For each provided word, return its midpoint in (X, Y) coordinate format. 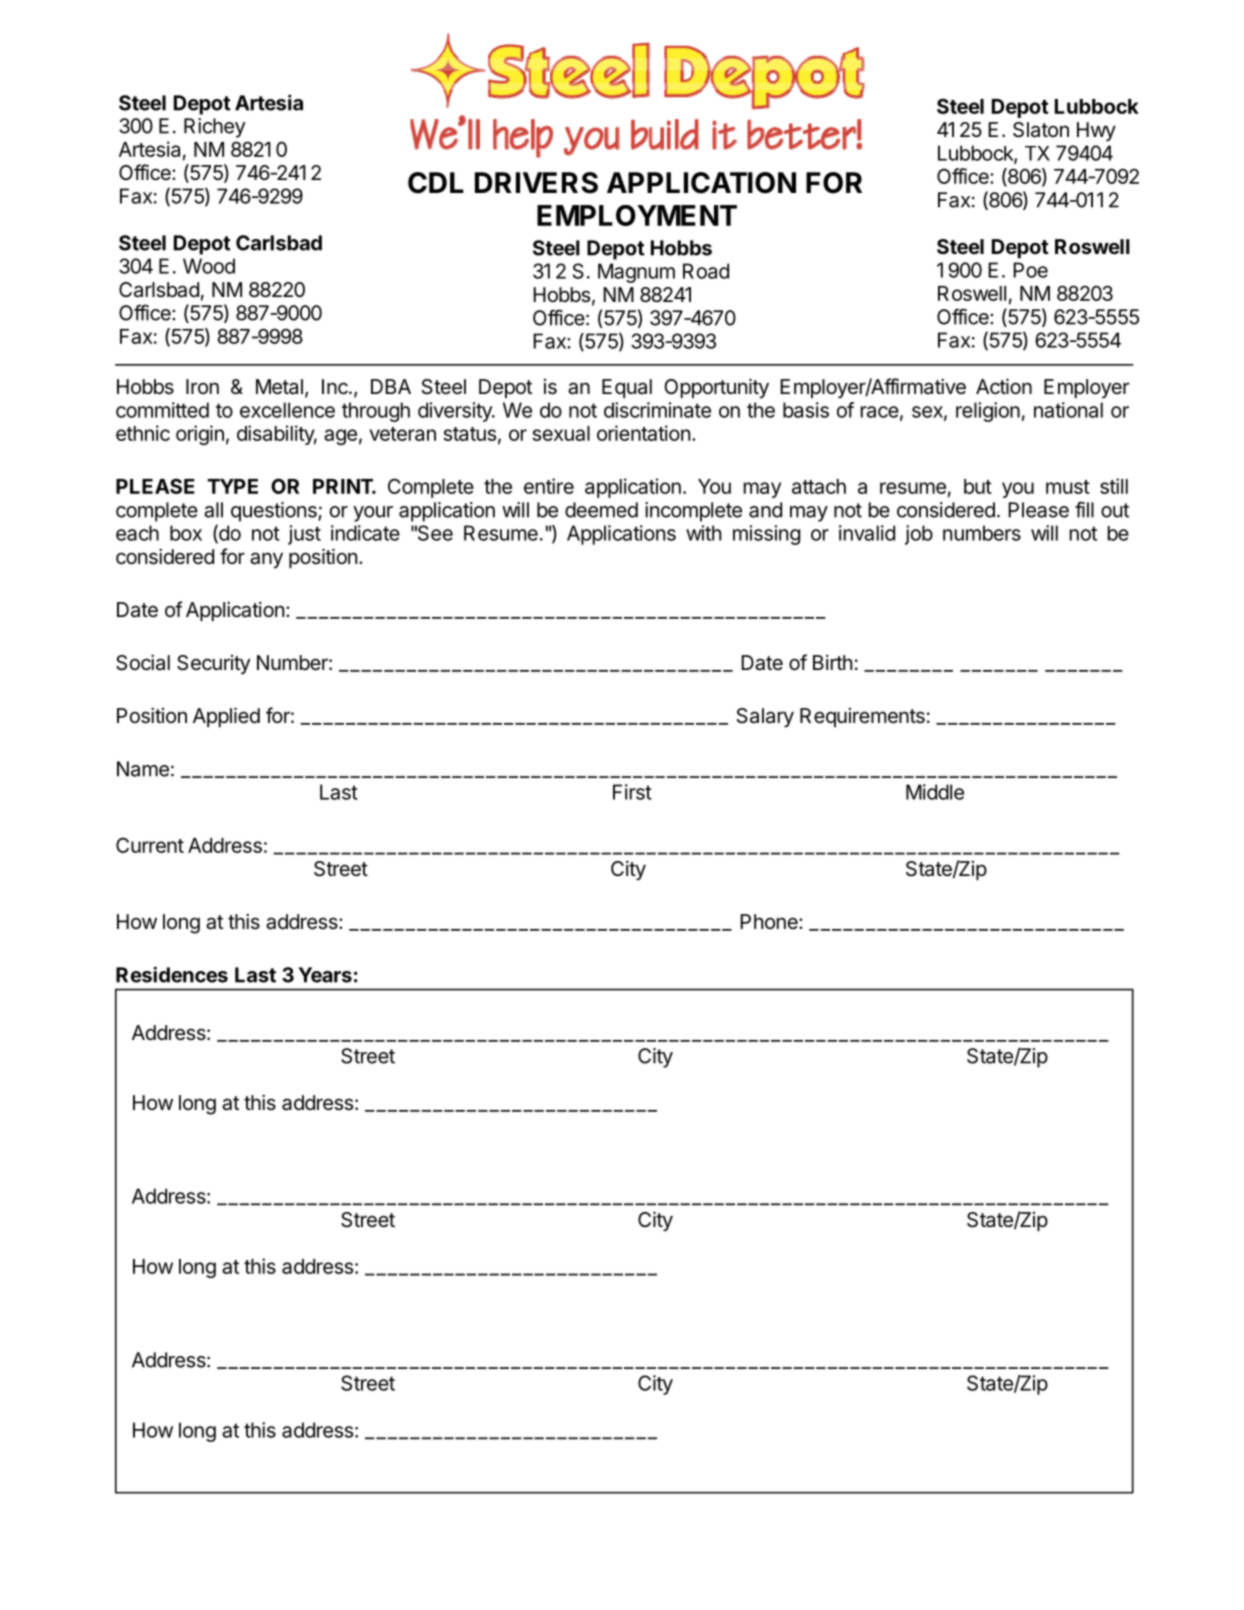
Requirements (862, 717)
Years (325, 975)
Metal (279, 387)
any (266, 560)
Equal (627, 388)
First (632, 792)
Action (1004, 386)
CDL (436, 183)
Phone (770, 921)
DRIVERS (536, 183)
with (704, 533)
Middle (935, 792)
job (919, 535)
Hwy (1096, 132)
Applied (226, 717)
